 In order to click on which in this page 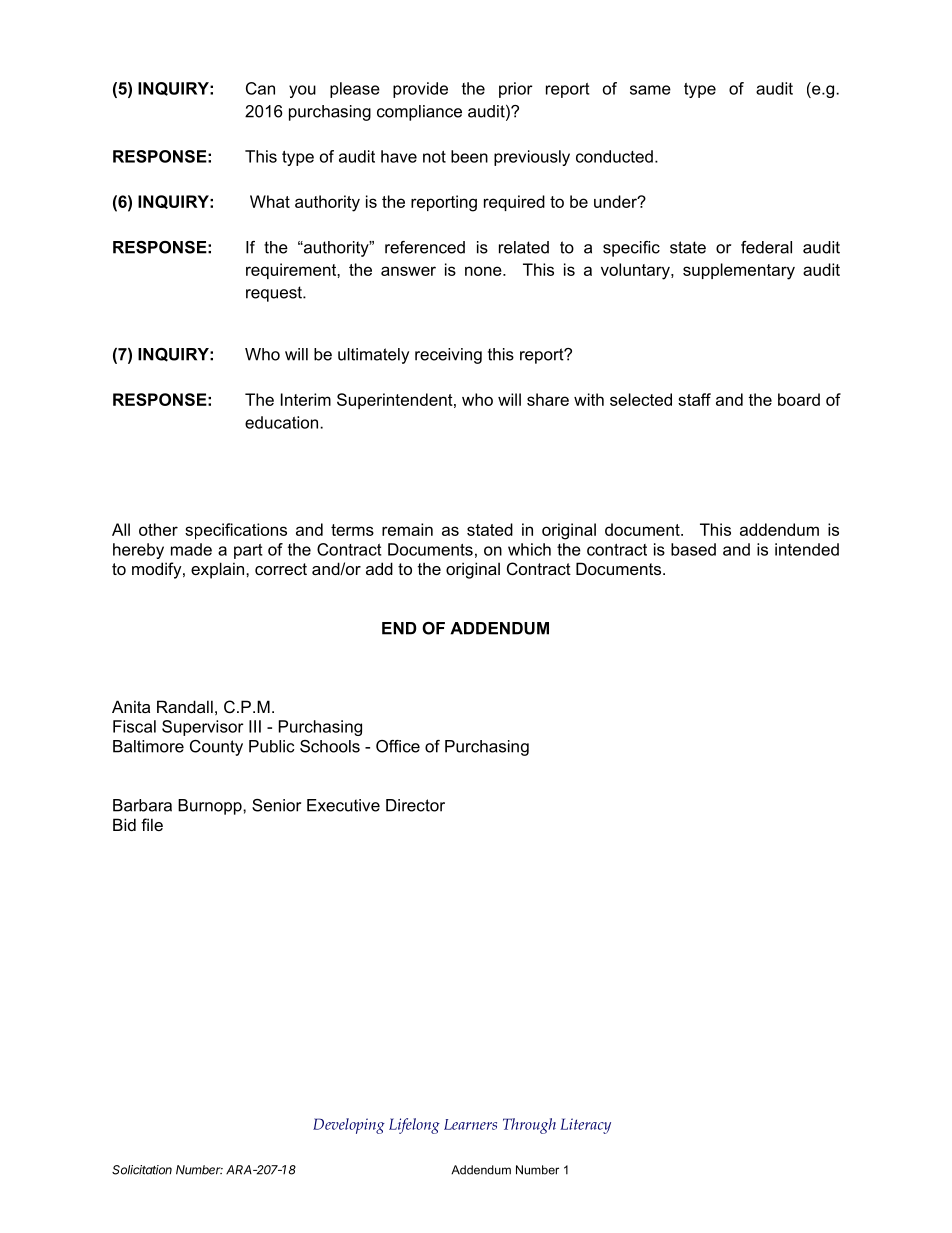, I will do `click(529, 549)`.
